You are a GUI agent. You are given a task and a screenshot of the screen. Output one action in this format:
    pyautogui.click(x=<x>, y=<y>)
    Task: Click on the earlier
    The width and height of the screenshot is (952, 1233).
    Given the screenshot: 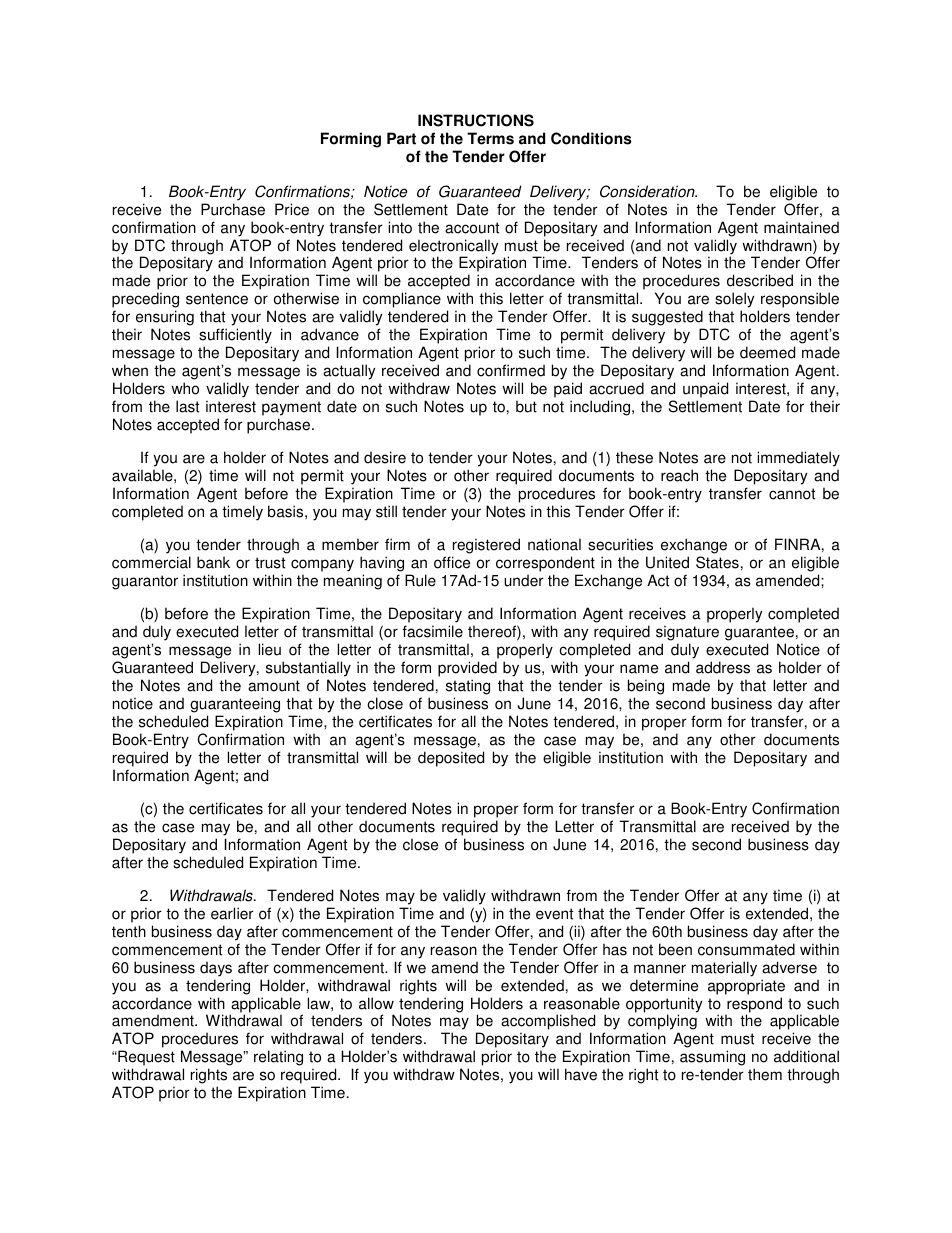 What is the action you would take?
    pyautogui.click(x=232, y=913)
